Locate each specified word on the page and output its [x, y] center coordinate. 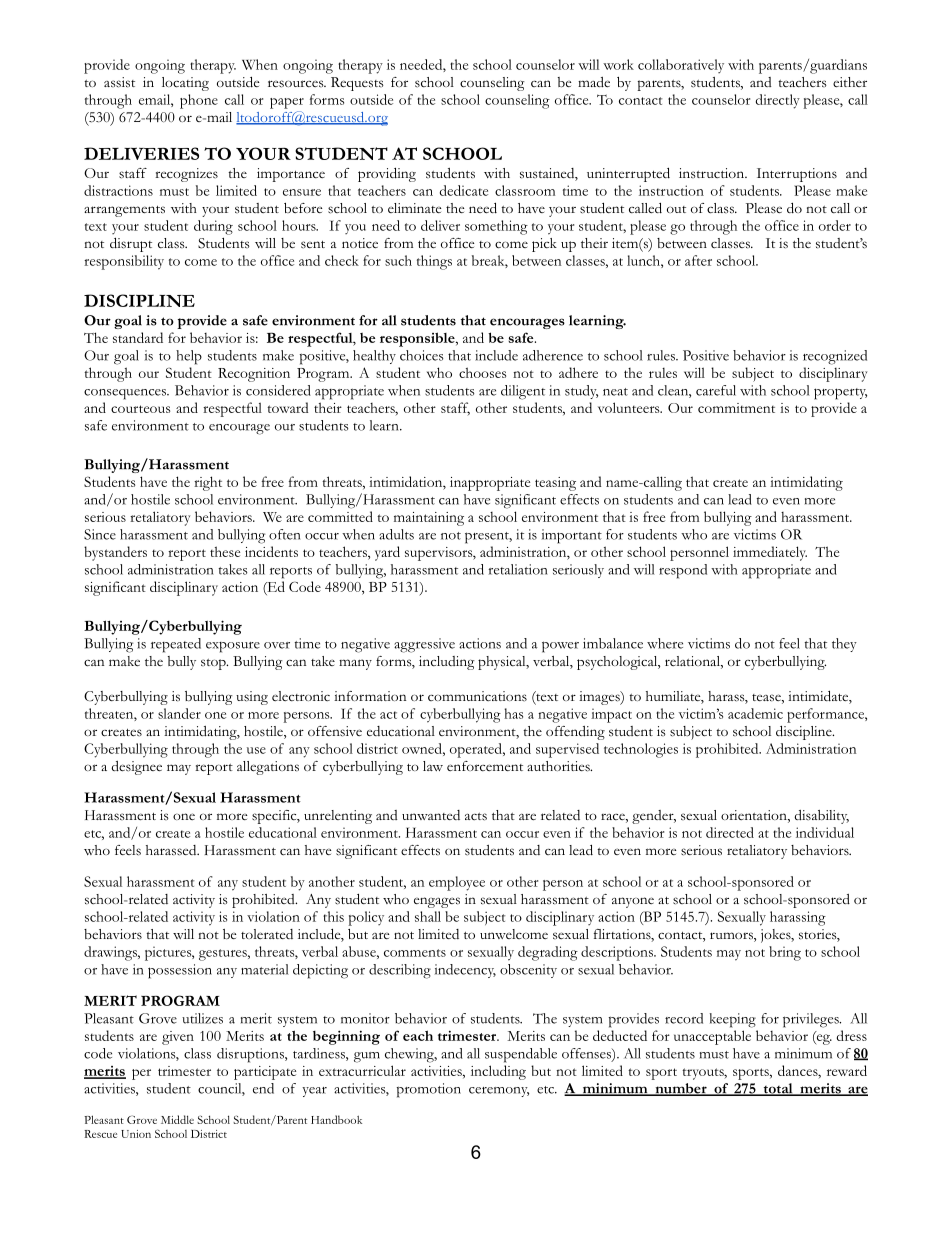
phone [199, 101]
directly [778, 101]
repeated [176, 645]
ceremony [499, 1092]
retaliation [517, 569]
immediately [770, 553]
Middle [177, 1119]
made [594, 82]
